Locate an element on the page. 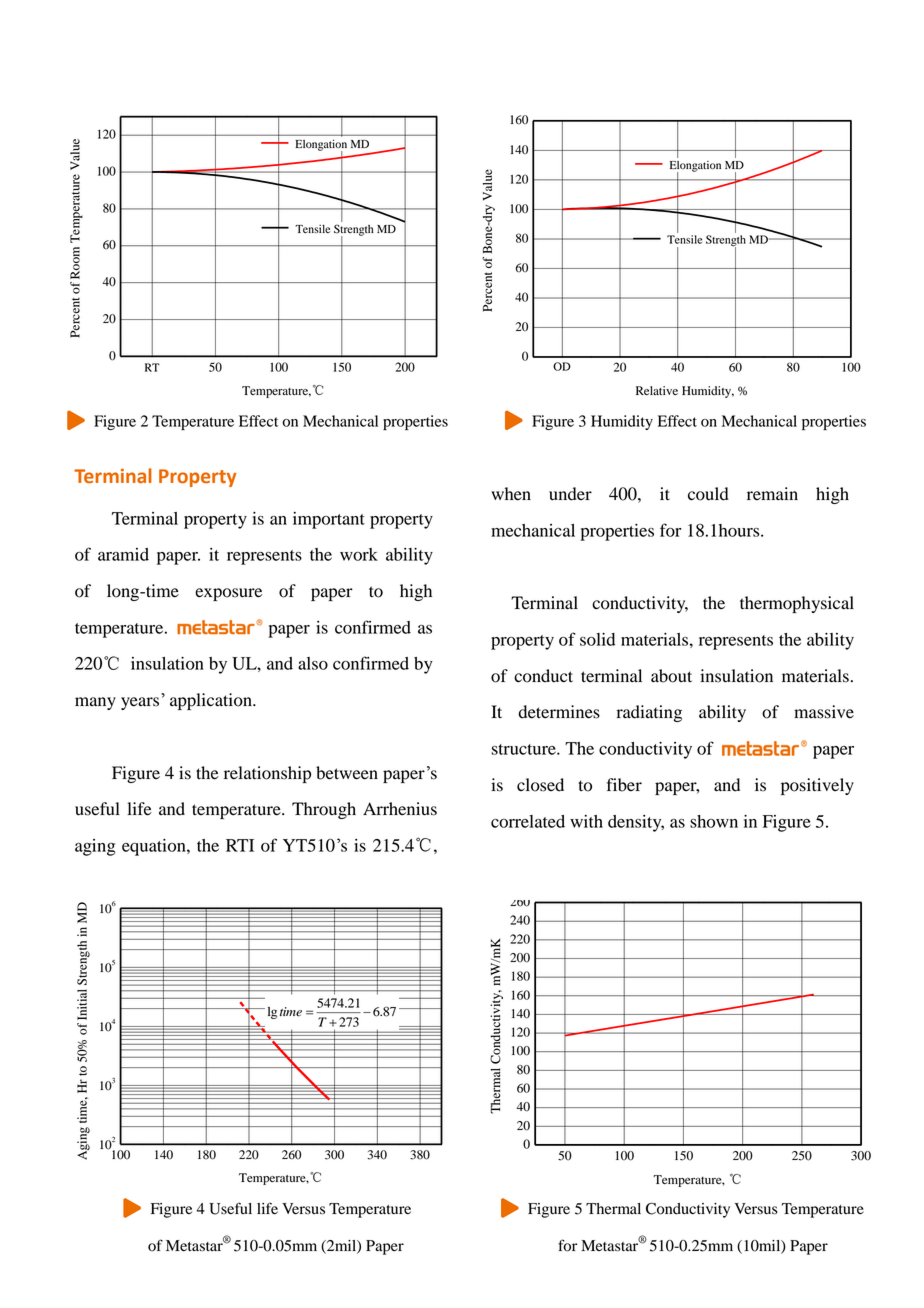  important is located at coordinates (329, 520).
